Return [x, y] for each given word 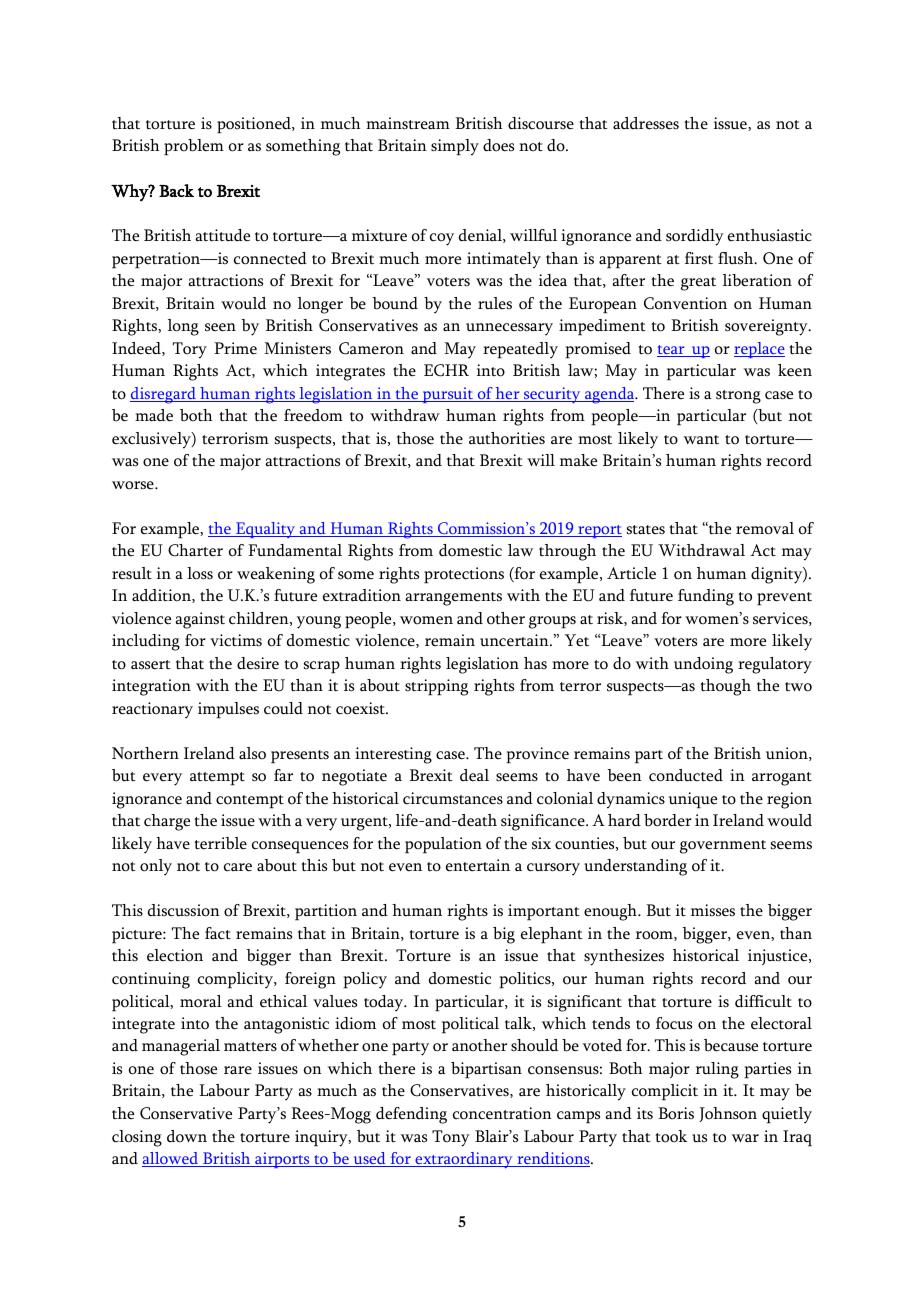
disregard [164, 395]
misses [713, 910]
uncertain [515, 640]
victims [236, 640]
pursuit [448, 395]
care [238, 867]
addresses [646, 123]
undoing [703, 665]
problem [194, 147]
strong [738, 397]
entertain [478, 865]
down [187, 1136]
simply [455, 147]
